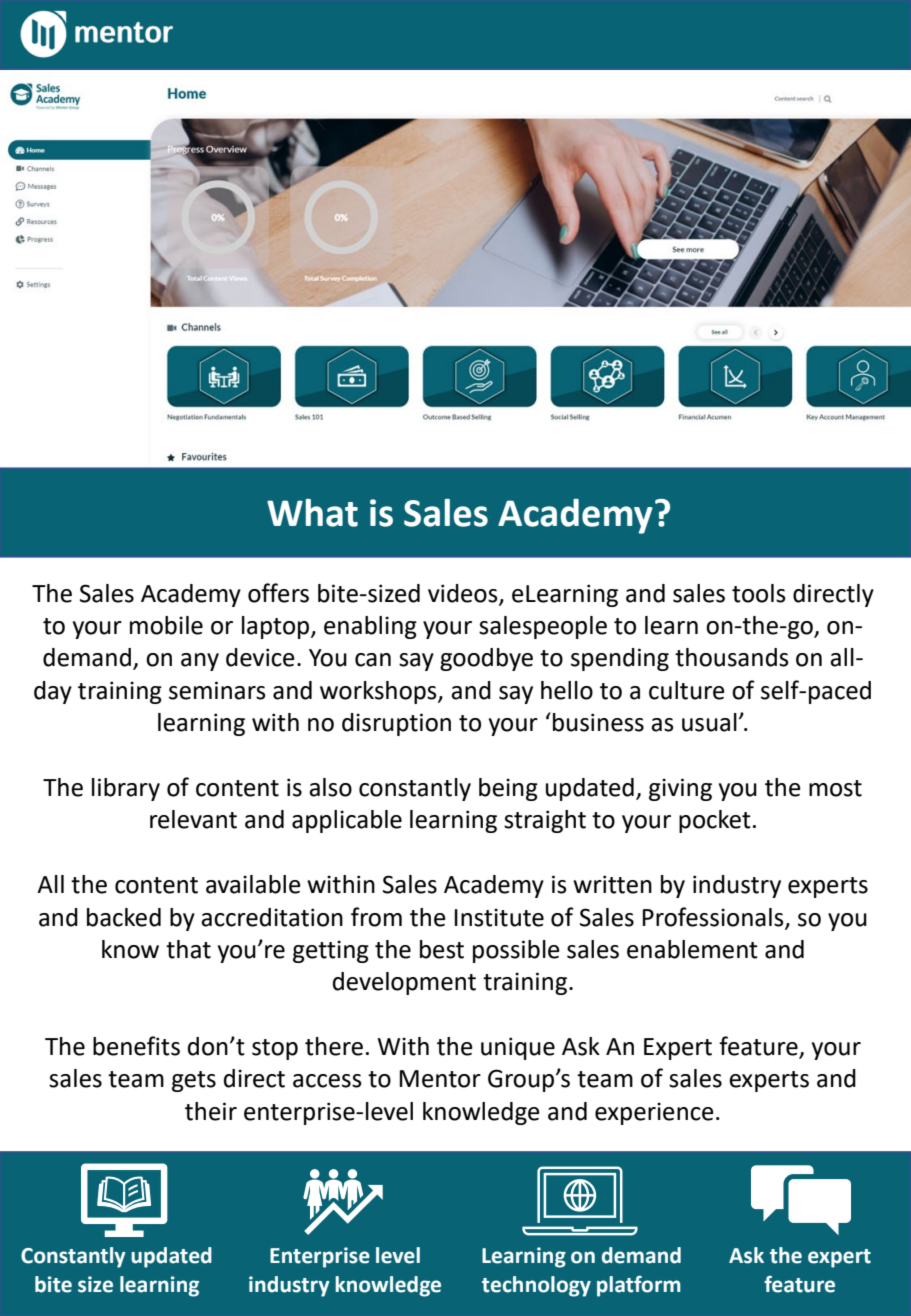 The height and width of the image is (1316, 911). Describe the element at coordinates (440, 1079) in the image. I see `Mentor` at that location.
